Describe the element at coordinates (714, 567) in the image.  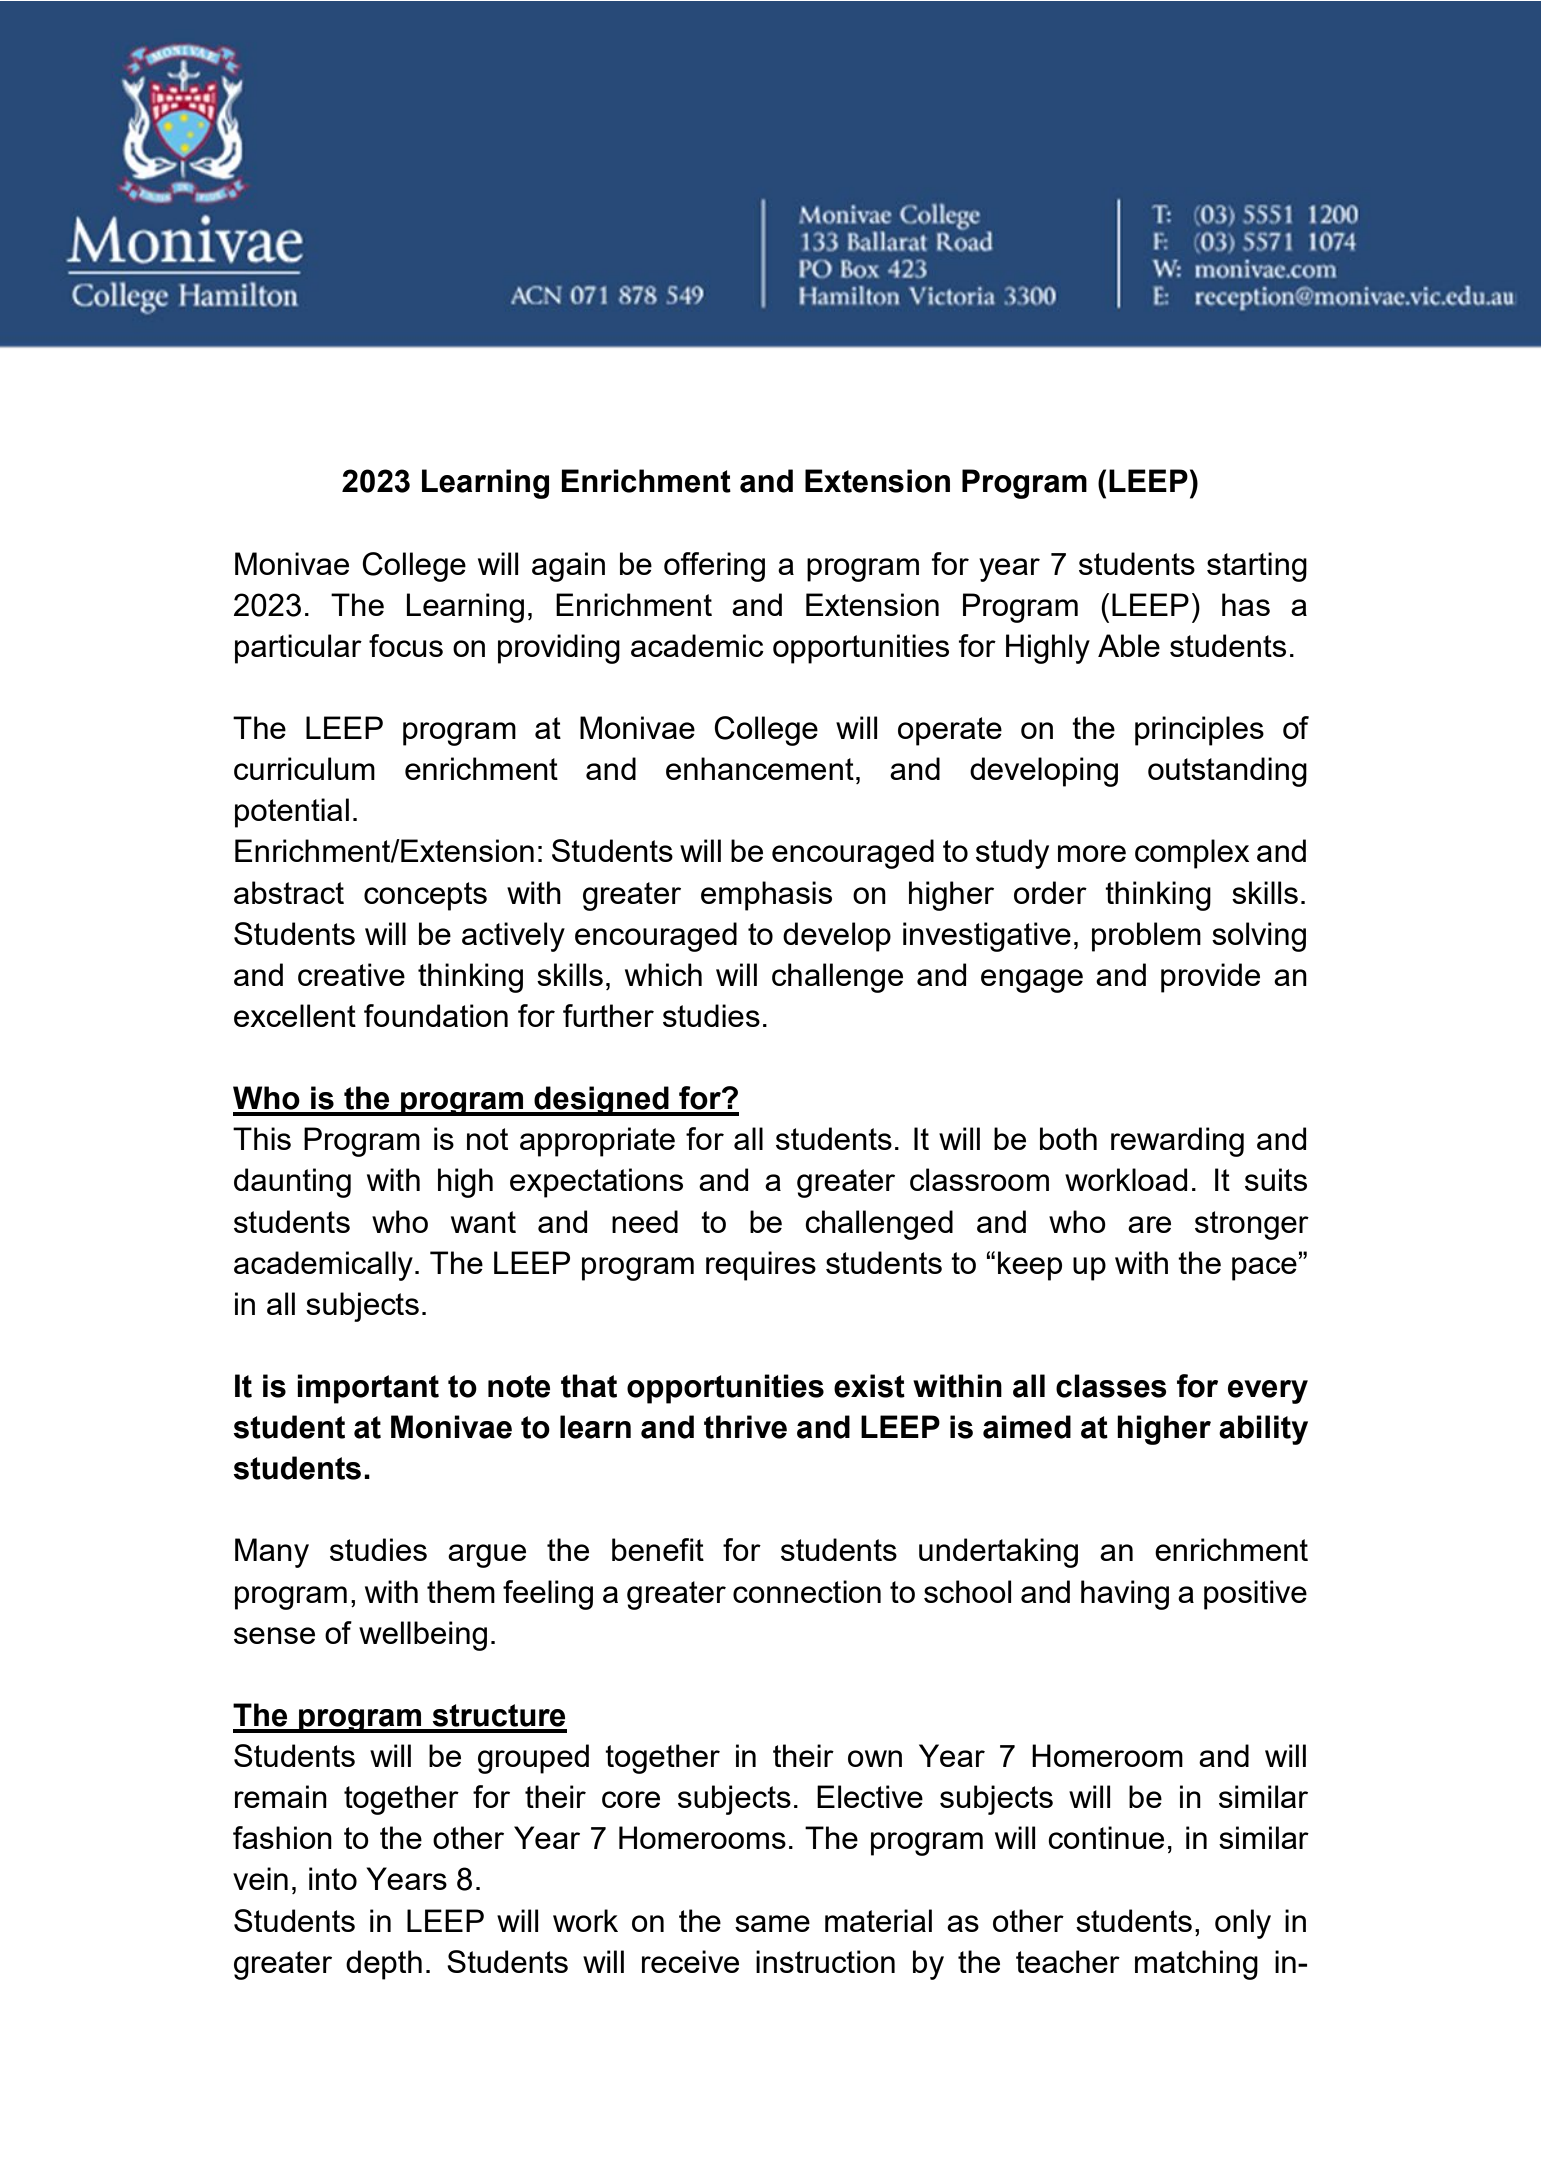
I see `offering` at that location.
